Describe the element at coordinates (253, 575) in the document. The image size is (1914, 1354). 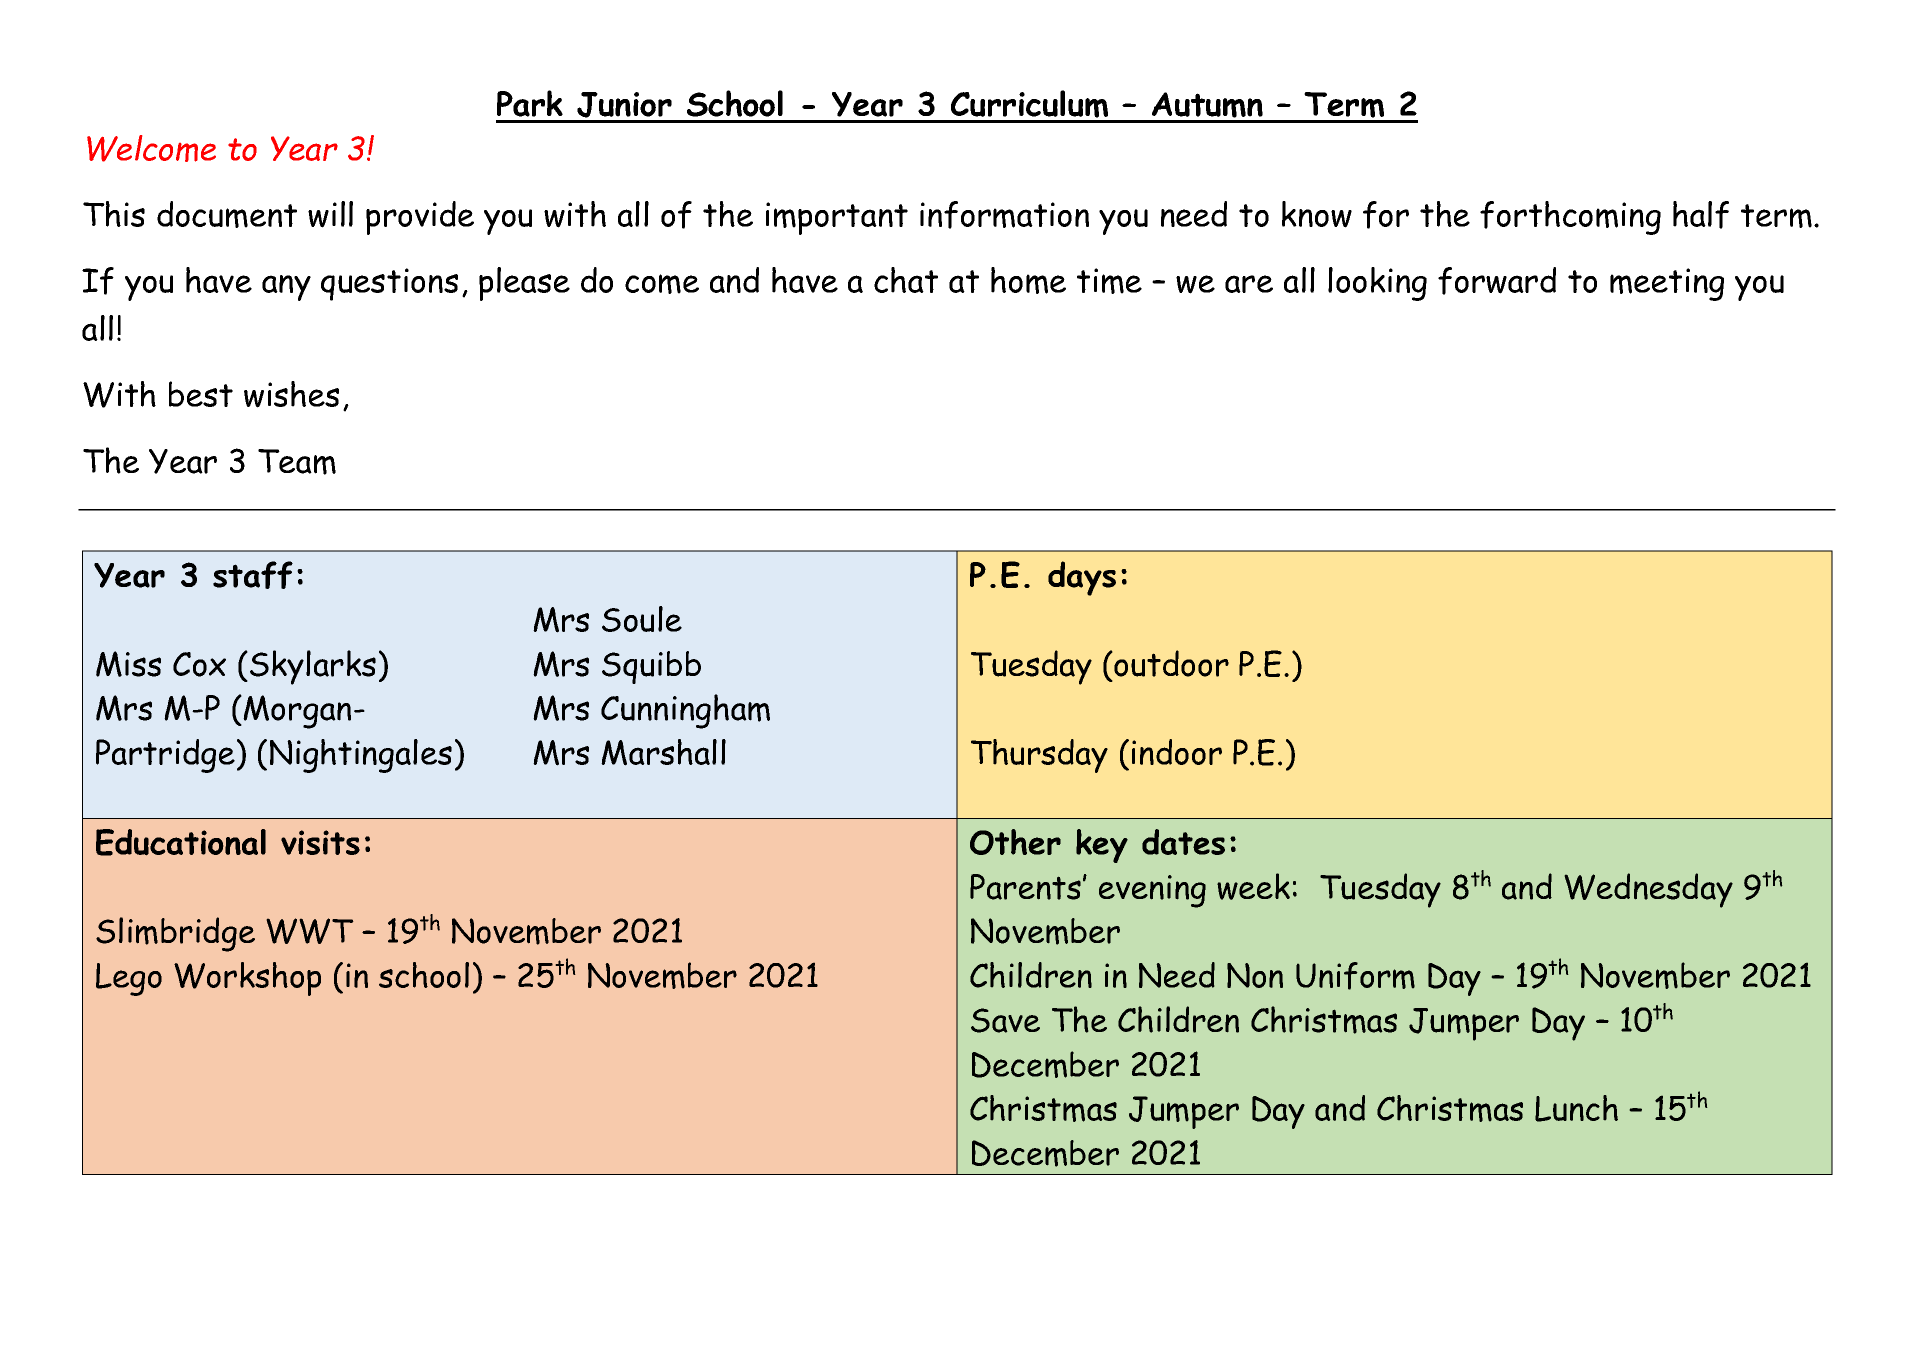
I see `staff` at that location.
